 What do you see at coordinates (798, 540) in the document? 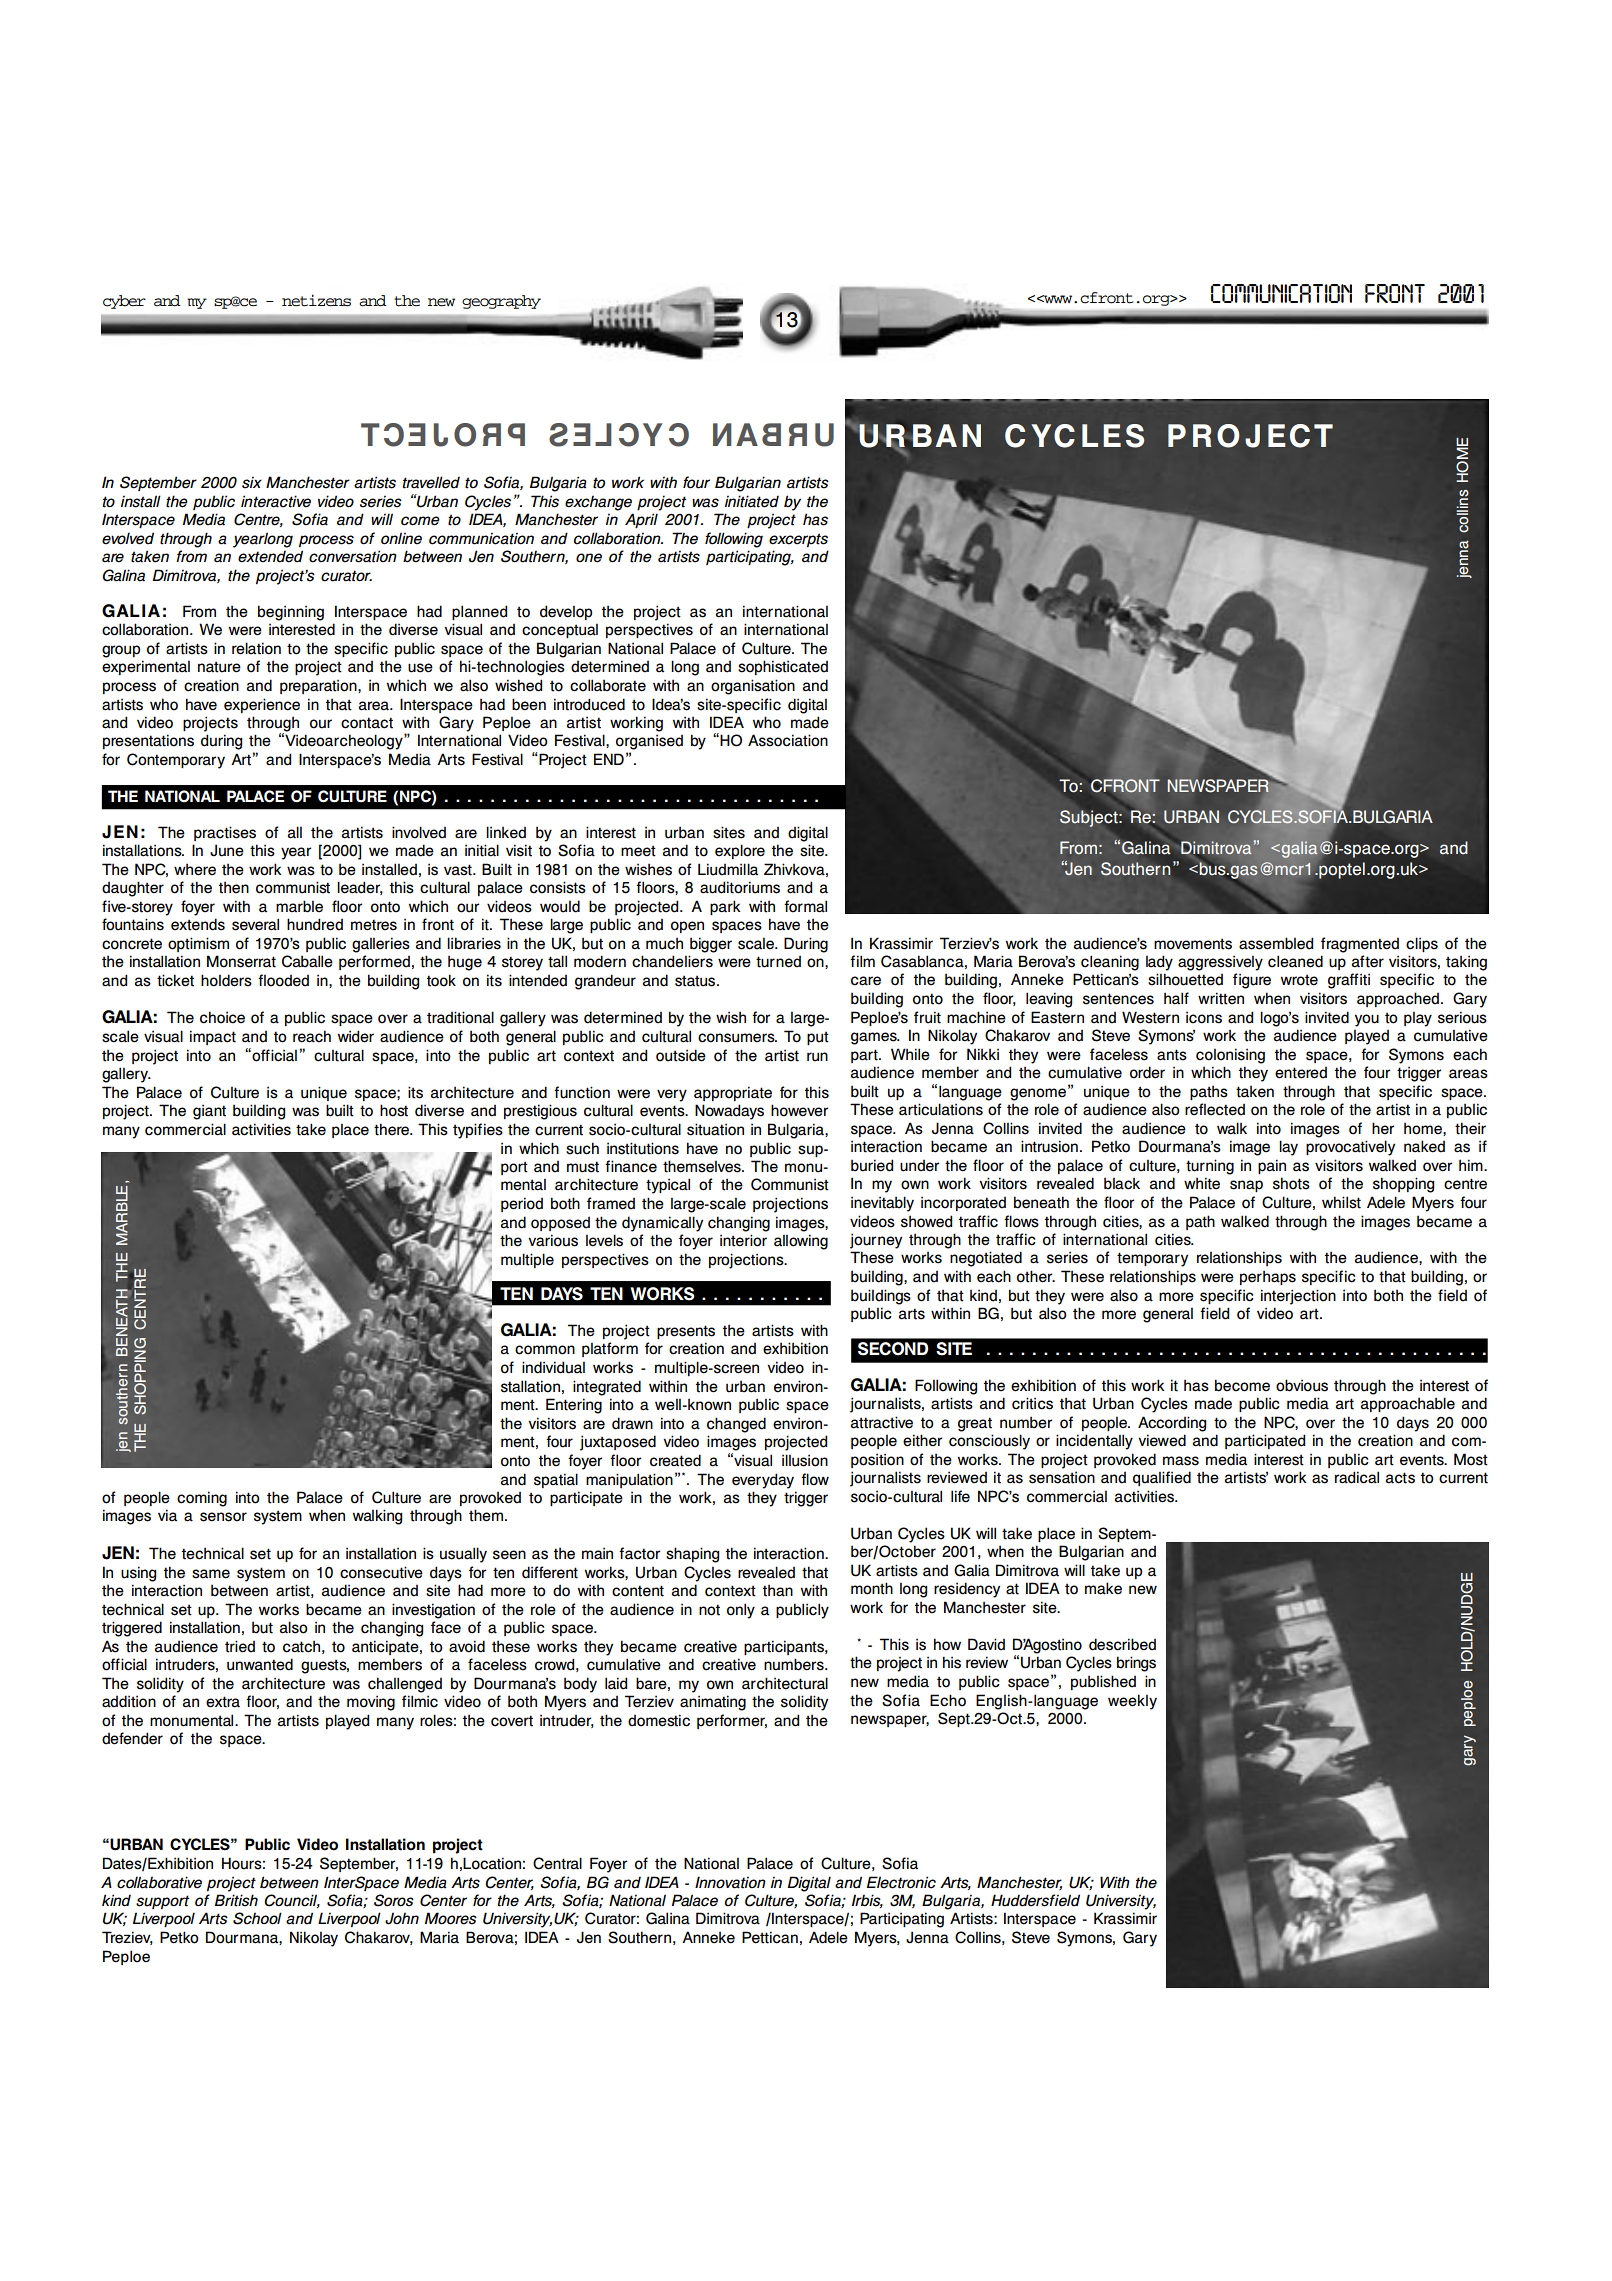
I see `excerpts` at bounding box center [798, 540].
